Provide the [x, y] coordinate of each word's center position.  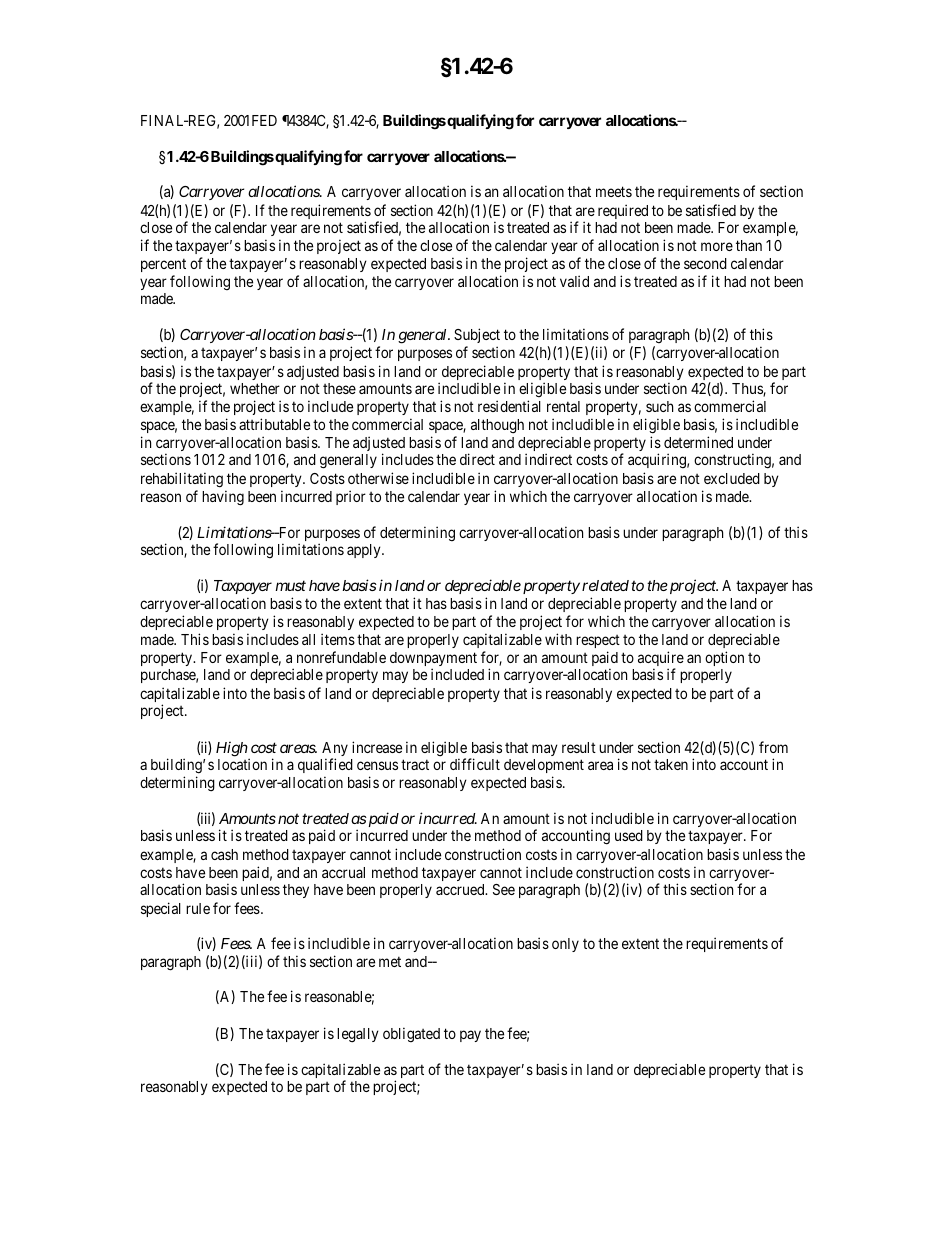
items [338, 639]
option [724, 658]
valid [574, 281]
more [717, 246]
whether [255, 388]
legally [358, 1035]
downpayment [433, 660]
